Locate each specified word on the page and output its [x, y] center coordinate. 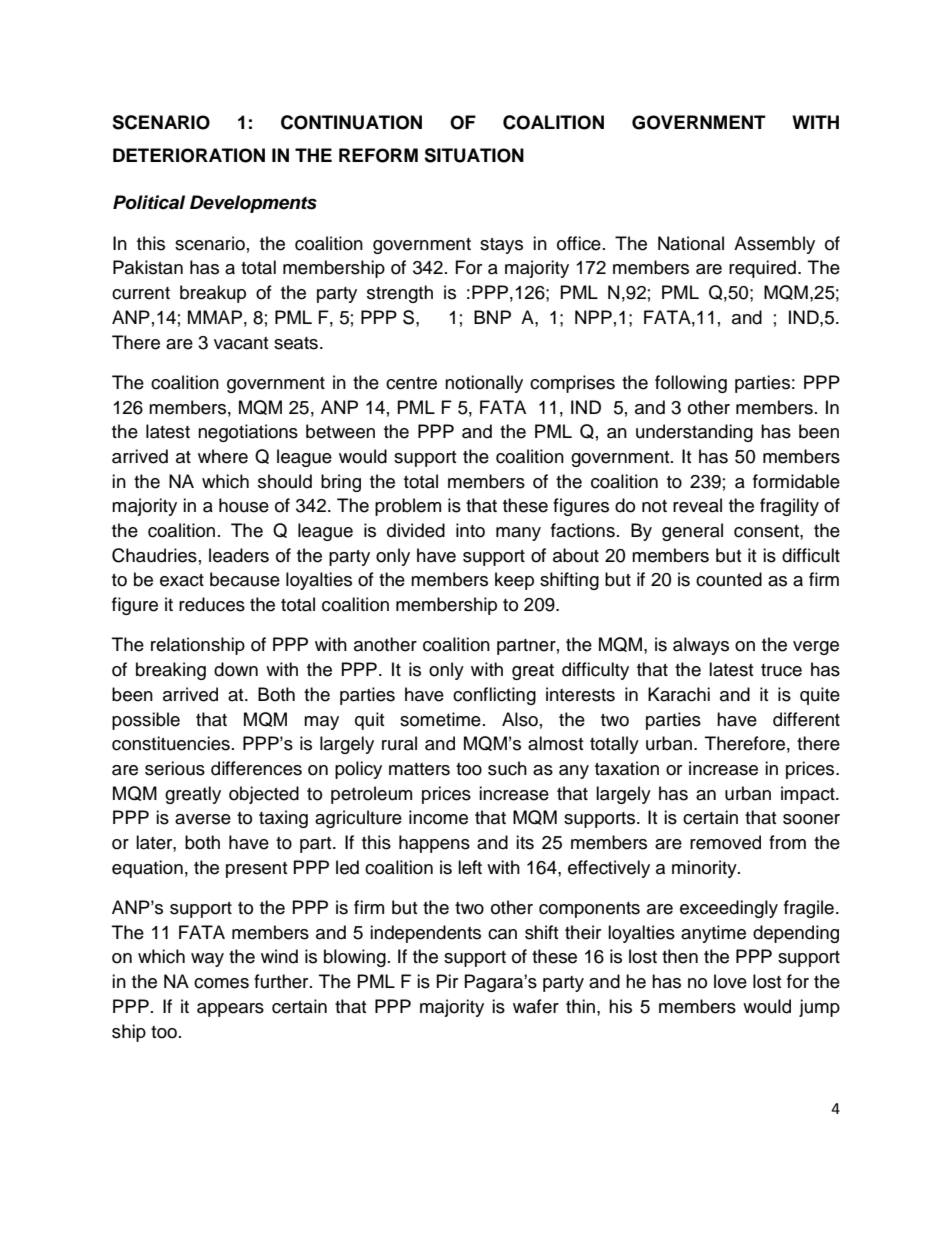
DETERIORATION [189, 155]
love [730, 981]
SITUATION [474, 155]
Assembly [774, 245]
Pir [447, 981]
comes [221, 983]
